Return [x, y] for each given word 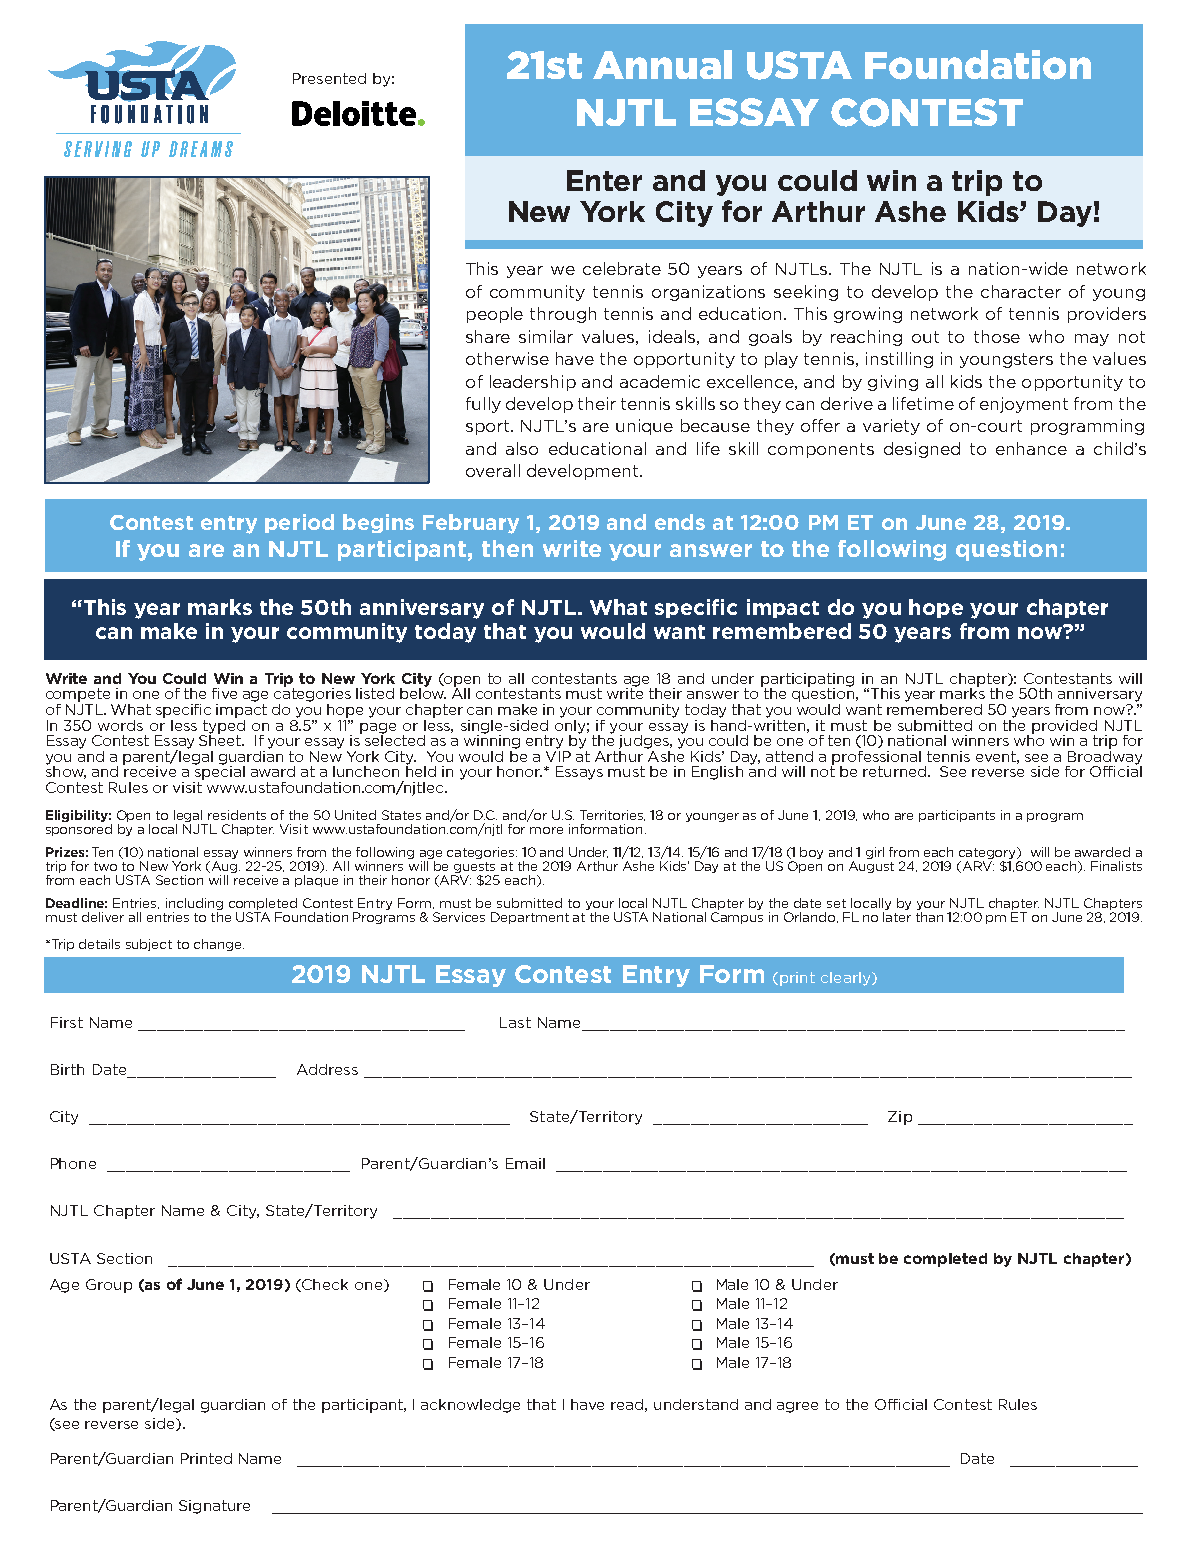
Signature [214, 1507]
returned [896, 771]
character [1021, 291]
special [220, 772]
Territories [612, 815]
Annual [662, 64]
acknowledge [470, 1406]
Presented [329, 78]
